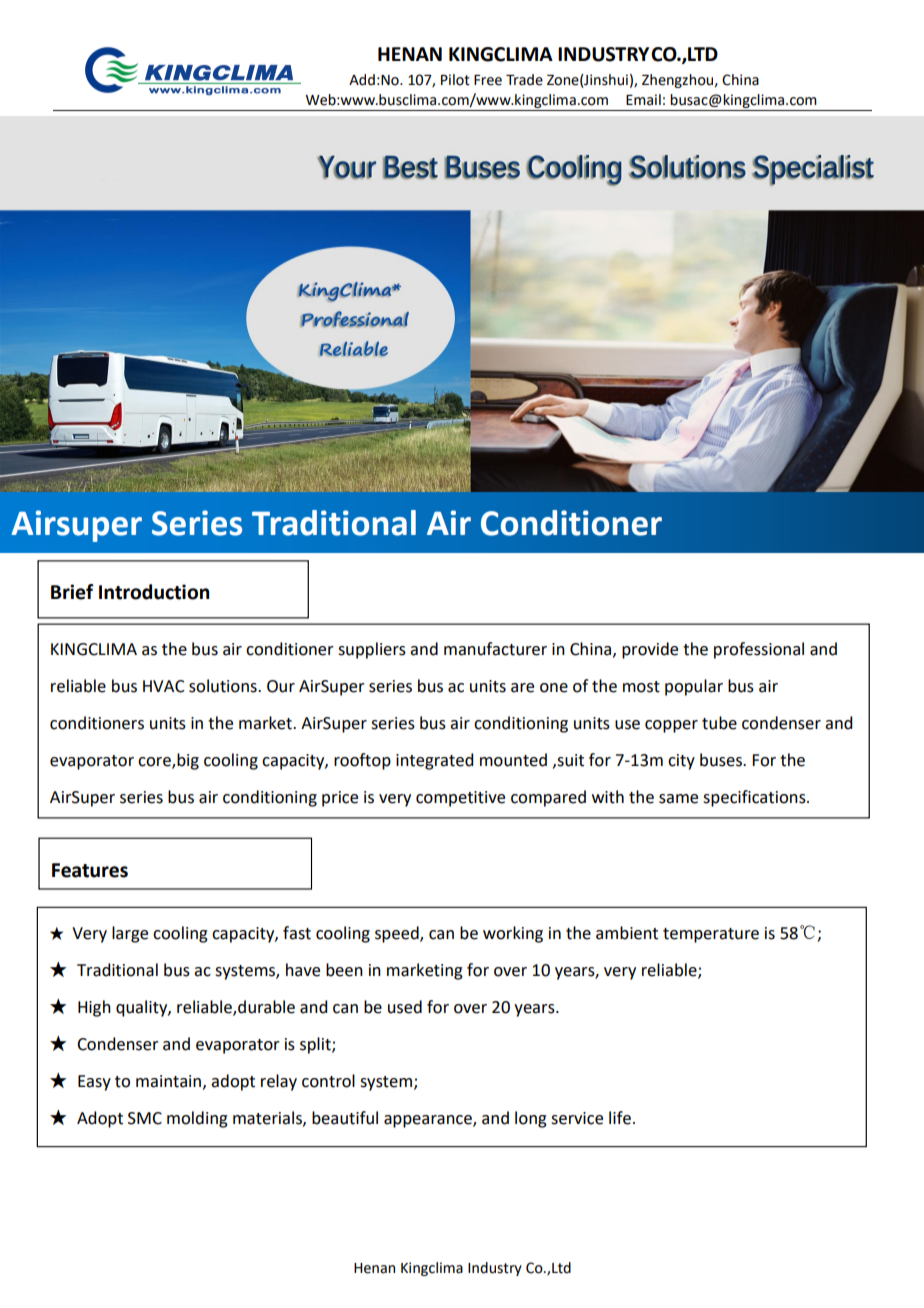 This document has height=1308, width=924. What do you see at coordinates (429, 1121) in the document?
I see `appearance` at bounding box center [429, 1121].
